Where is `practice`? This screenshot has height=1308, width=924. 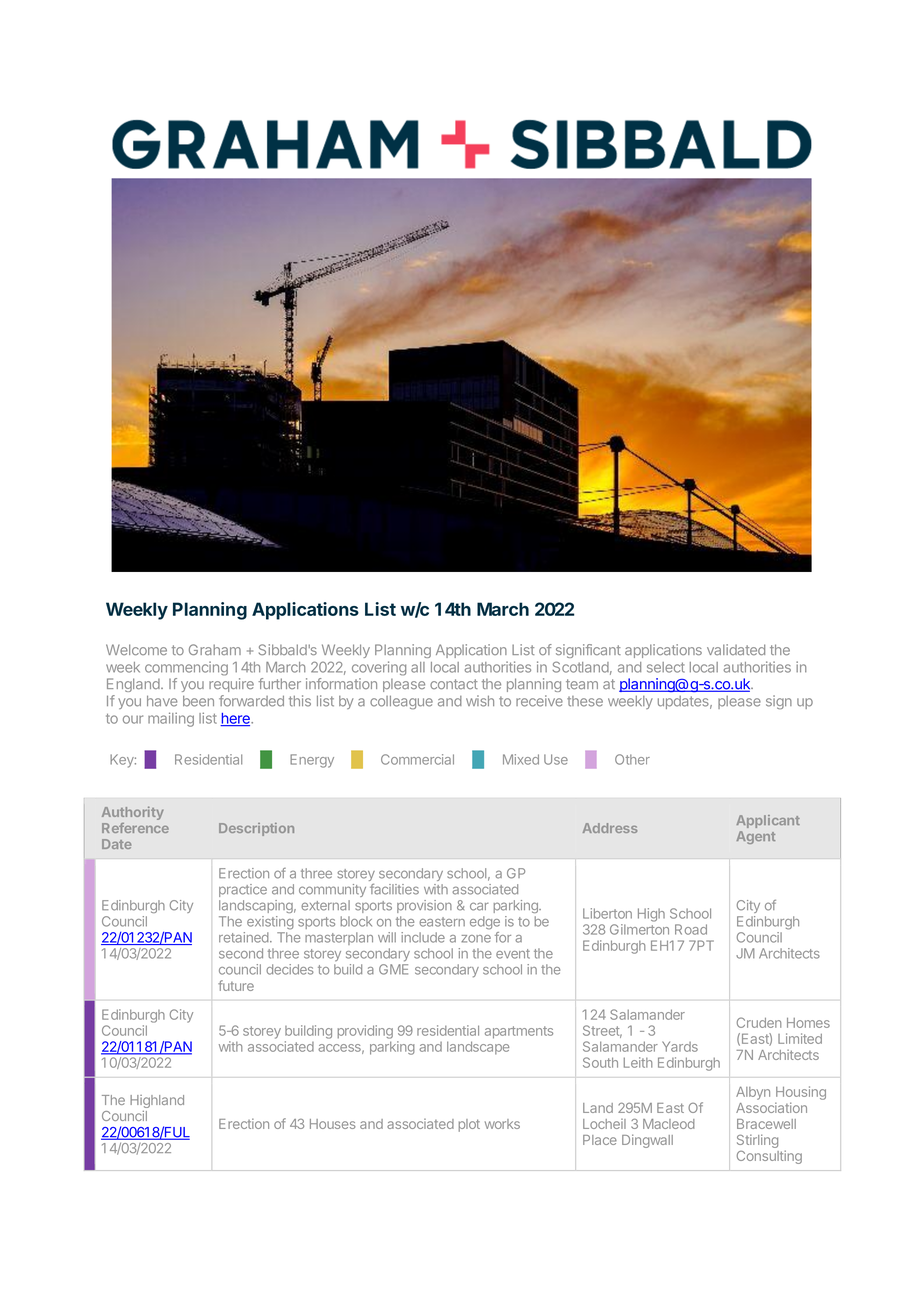
practice is located at coordinates (243, 890).
